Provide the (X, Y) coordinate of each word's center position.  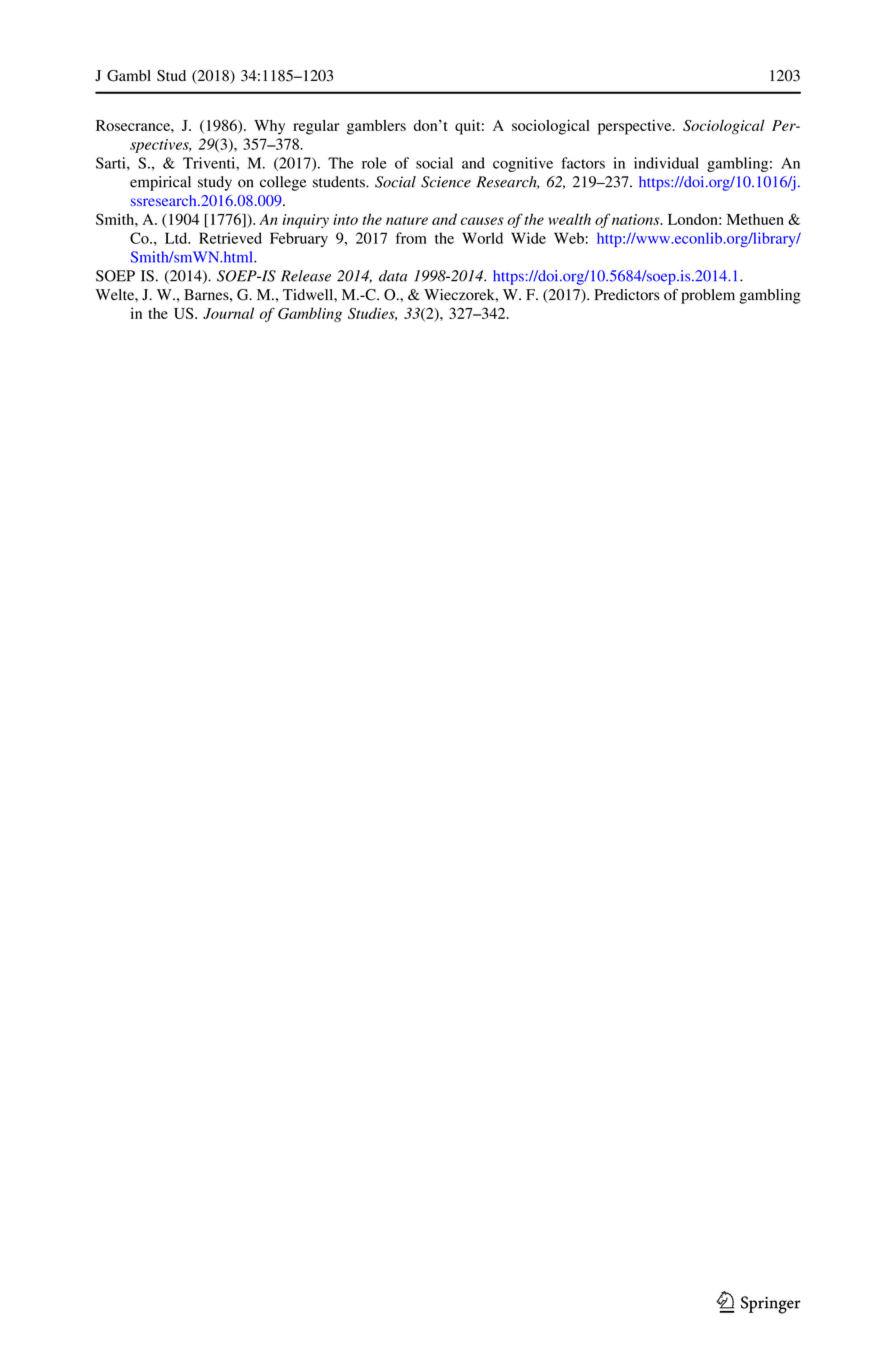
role (374, 163)
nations (637, 219)
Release (306, 276)
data (393, 276)
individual (666, 163)
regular (316, 127)
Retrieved (230, 238)
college (283, 183)
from (411, 238)
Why (269, 127)
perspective (636, 127)
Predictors (626, 295)
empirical (160, 183)
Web (569, 238)
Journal (228, 313)
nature (407, 220)
